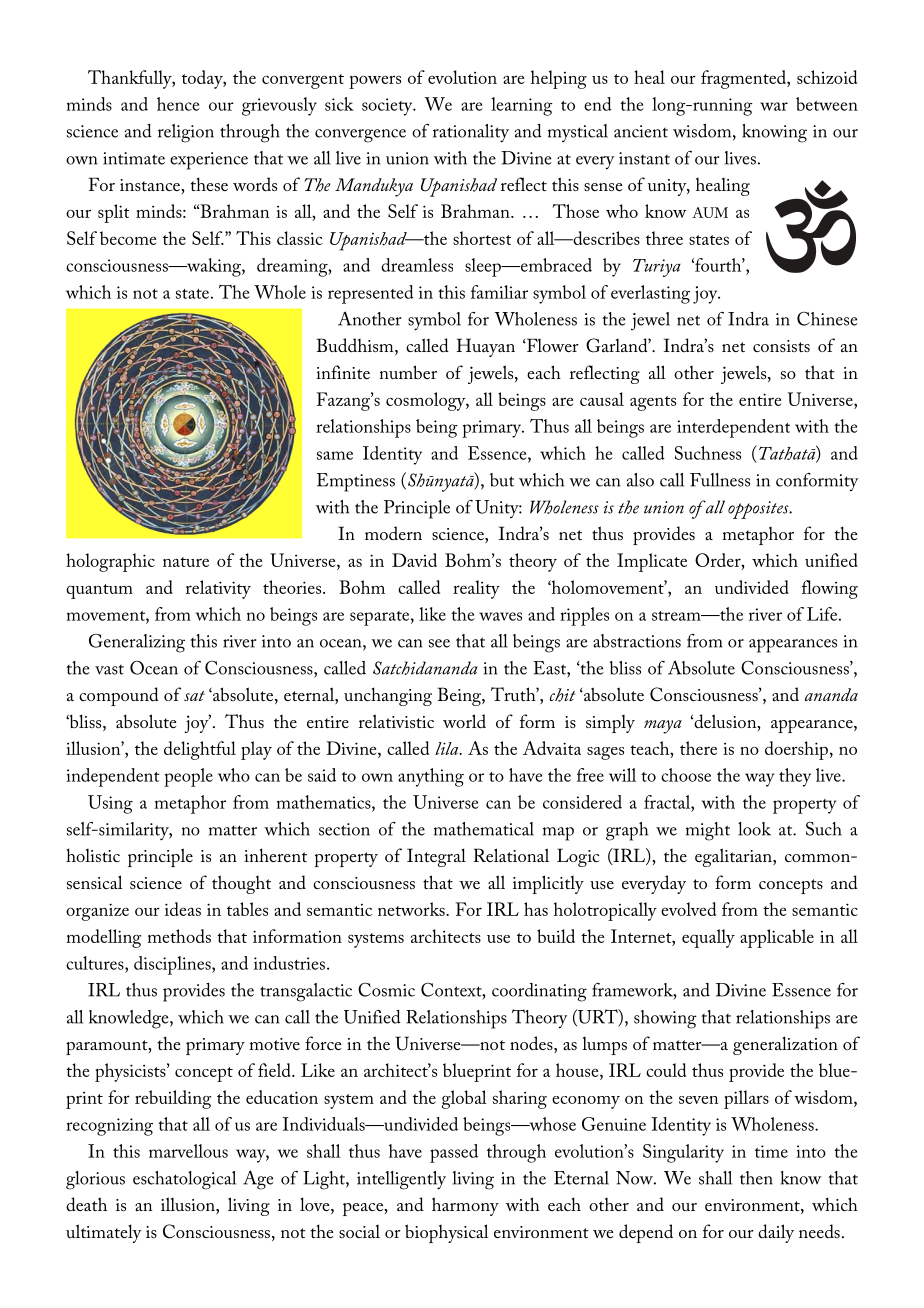 This screenshot has width=924, height=1308. Describe the element at coordinates (774, 106) in the screenshot. I see `war` at that location.
